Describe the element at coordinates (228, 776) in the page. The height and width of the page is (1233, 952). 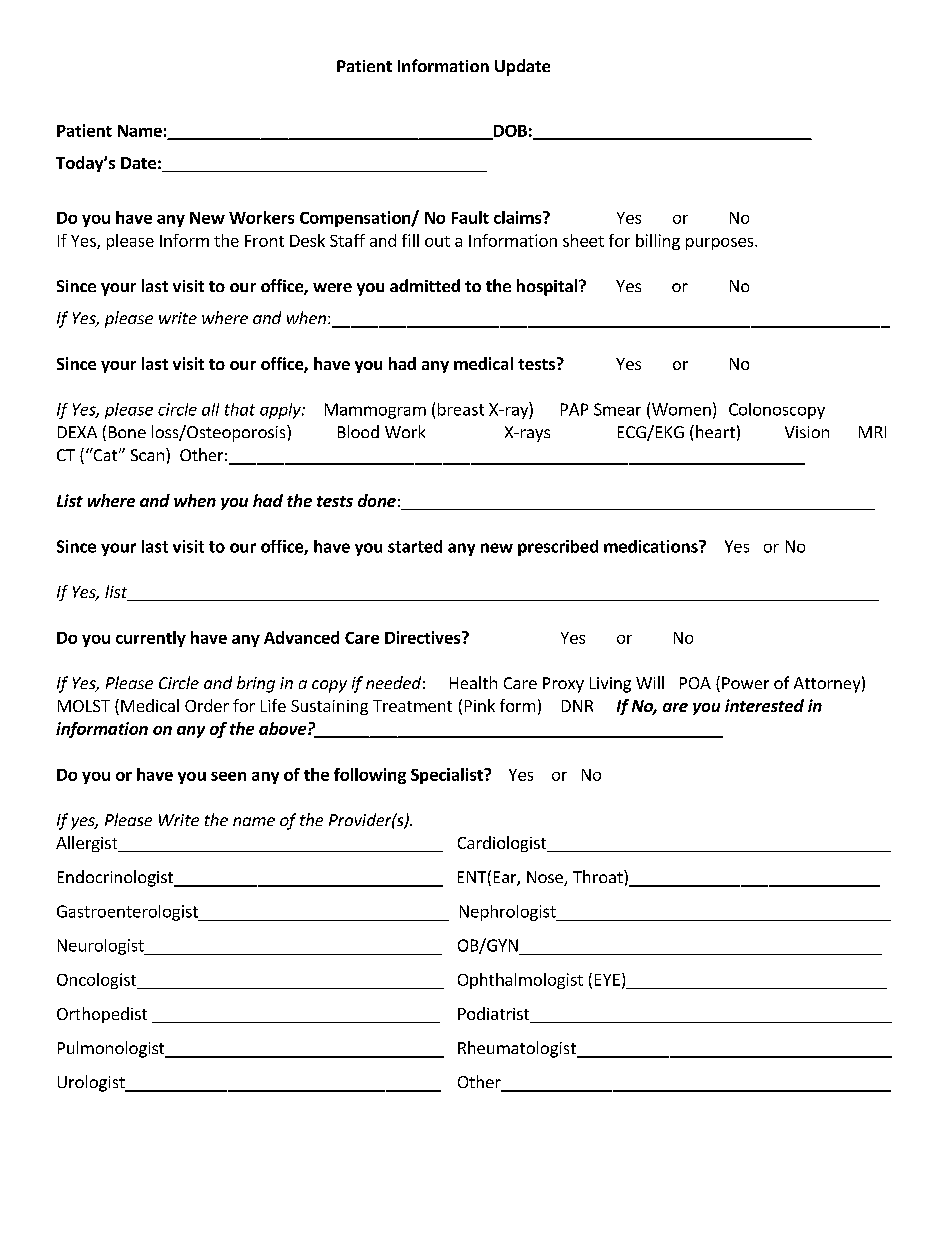
I see `seen` at that location.
